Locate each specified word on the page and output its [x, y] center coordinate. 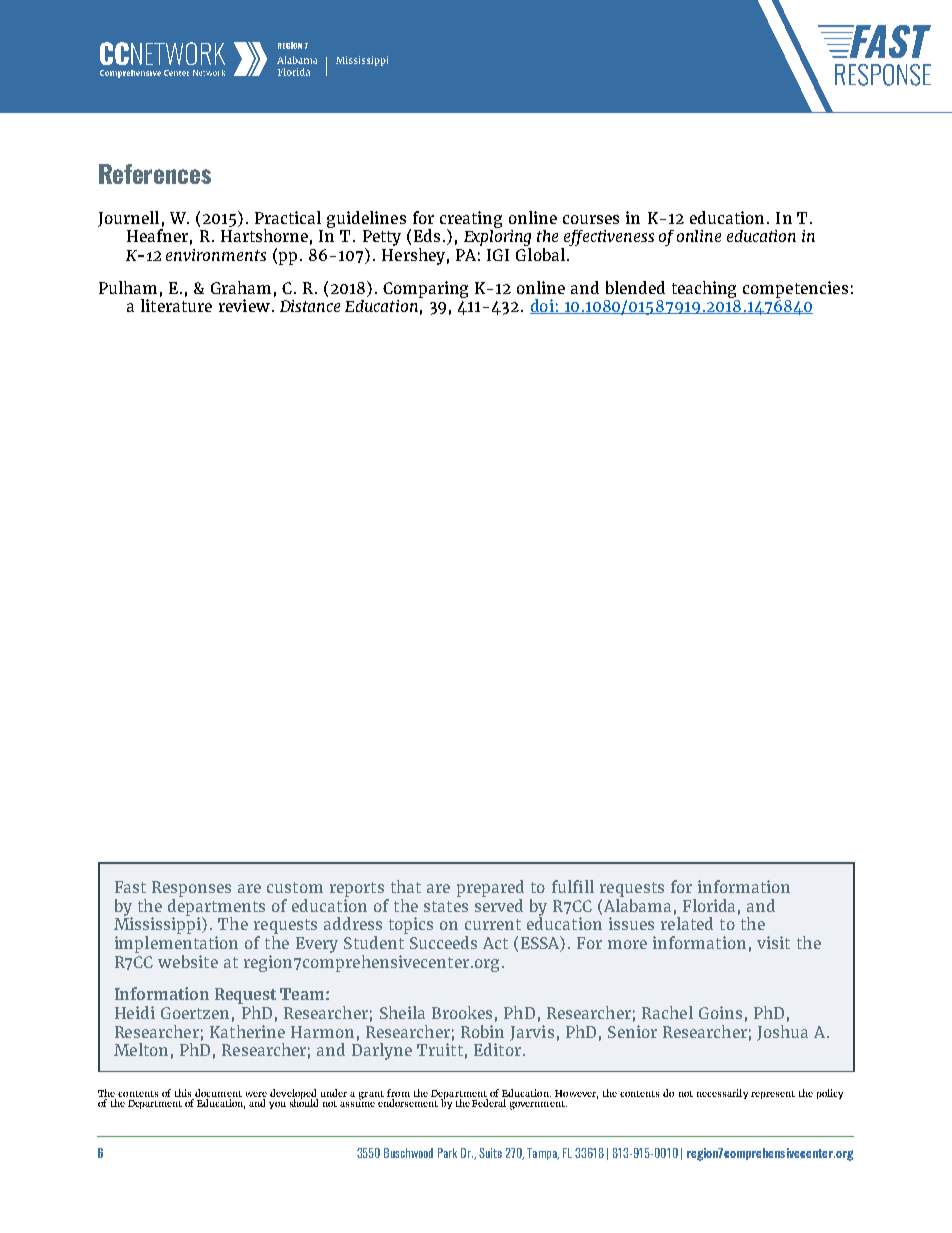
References [155, 174]
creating [471, 220]
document [218, 1093]
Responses [191, 889]
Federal [489, 1103]
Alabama [637, 904]
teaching [704, 289]
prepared [490, 888]
